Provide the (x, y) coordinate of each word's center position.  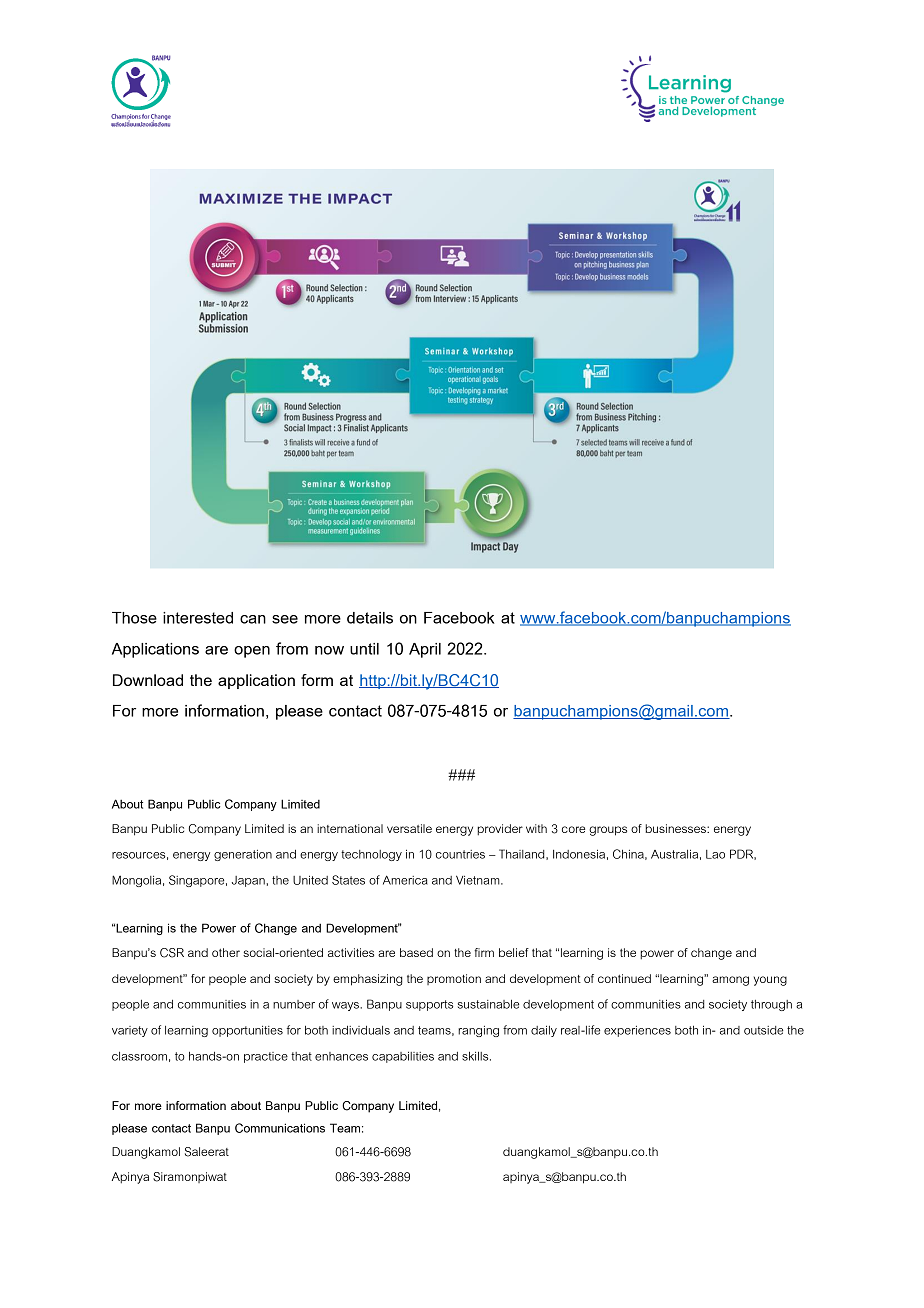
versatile (409, 828)
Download (148, 680)
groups (608, 831)
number (294, 1004)
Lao (715, 854)
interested (198, 618)
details (370, 618)
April (425, 650)
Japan (249, 881)
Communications (280, 1128)
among (730, 981)
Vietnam (479, 880)
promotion (454, 979)
